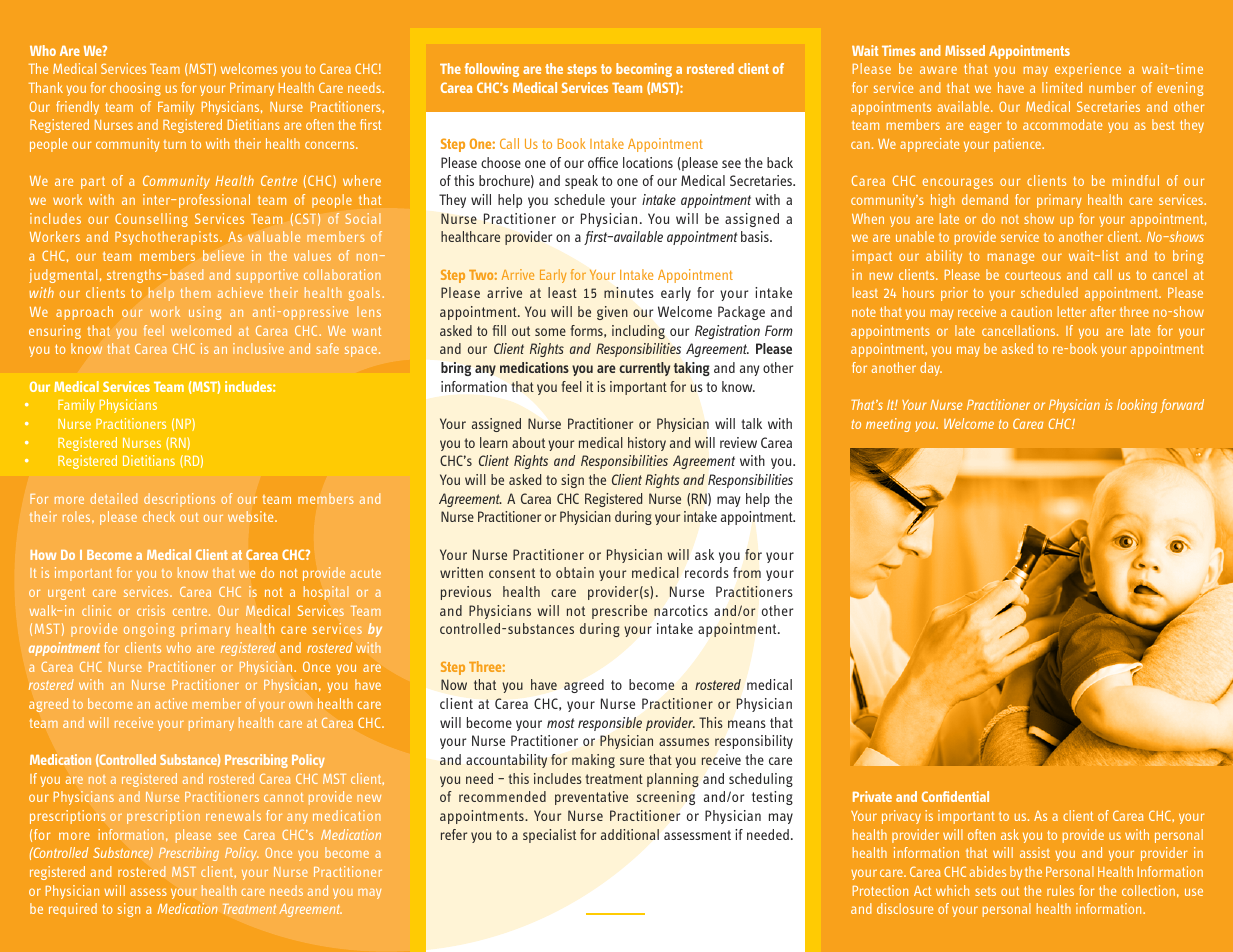 The width and height of the image is (1233, 952). I want to click on becoming, so click(644, 70).
